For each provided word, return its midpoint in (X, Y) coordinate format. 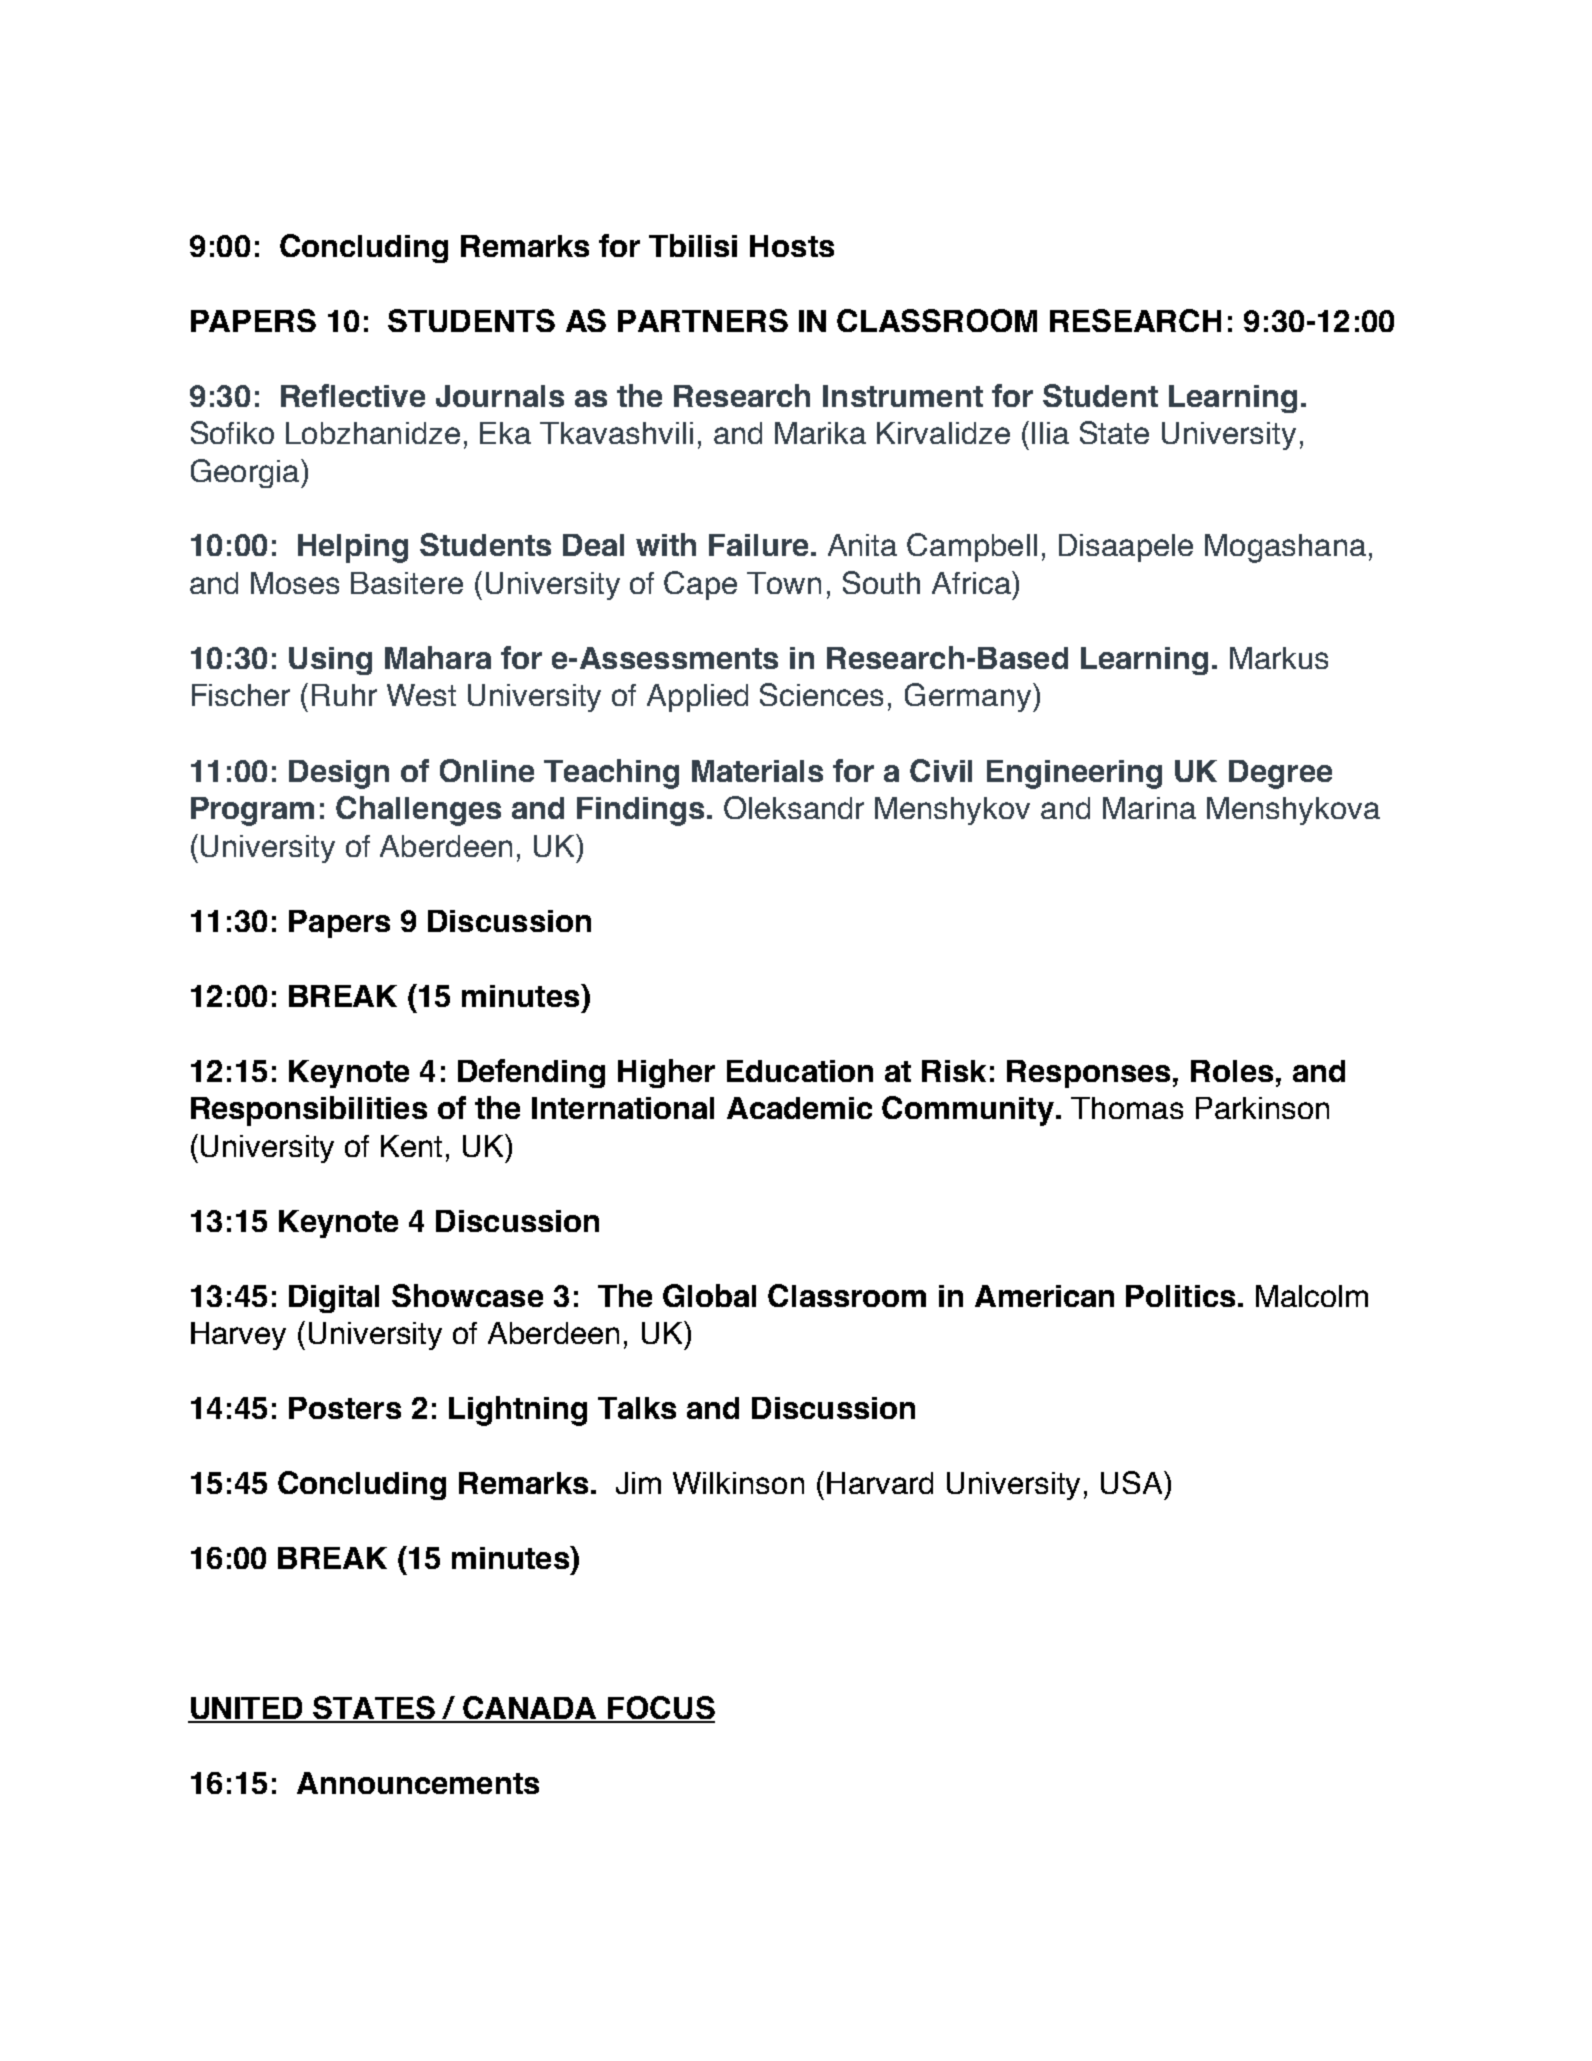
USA (1133, 1482)
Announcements (418, 1783)
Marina (1149, 808)
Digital (334, 1299)
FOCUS (660, 1709)
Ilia (1050, 433)
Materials (757, 771)
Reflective (353, 395)
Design (339, 774)
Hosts (792, 246)
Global (709, 1295)
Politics (1180, 1296)
